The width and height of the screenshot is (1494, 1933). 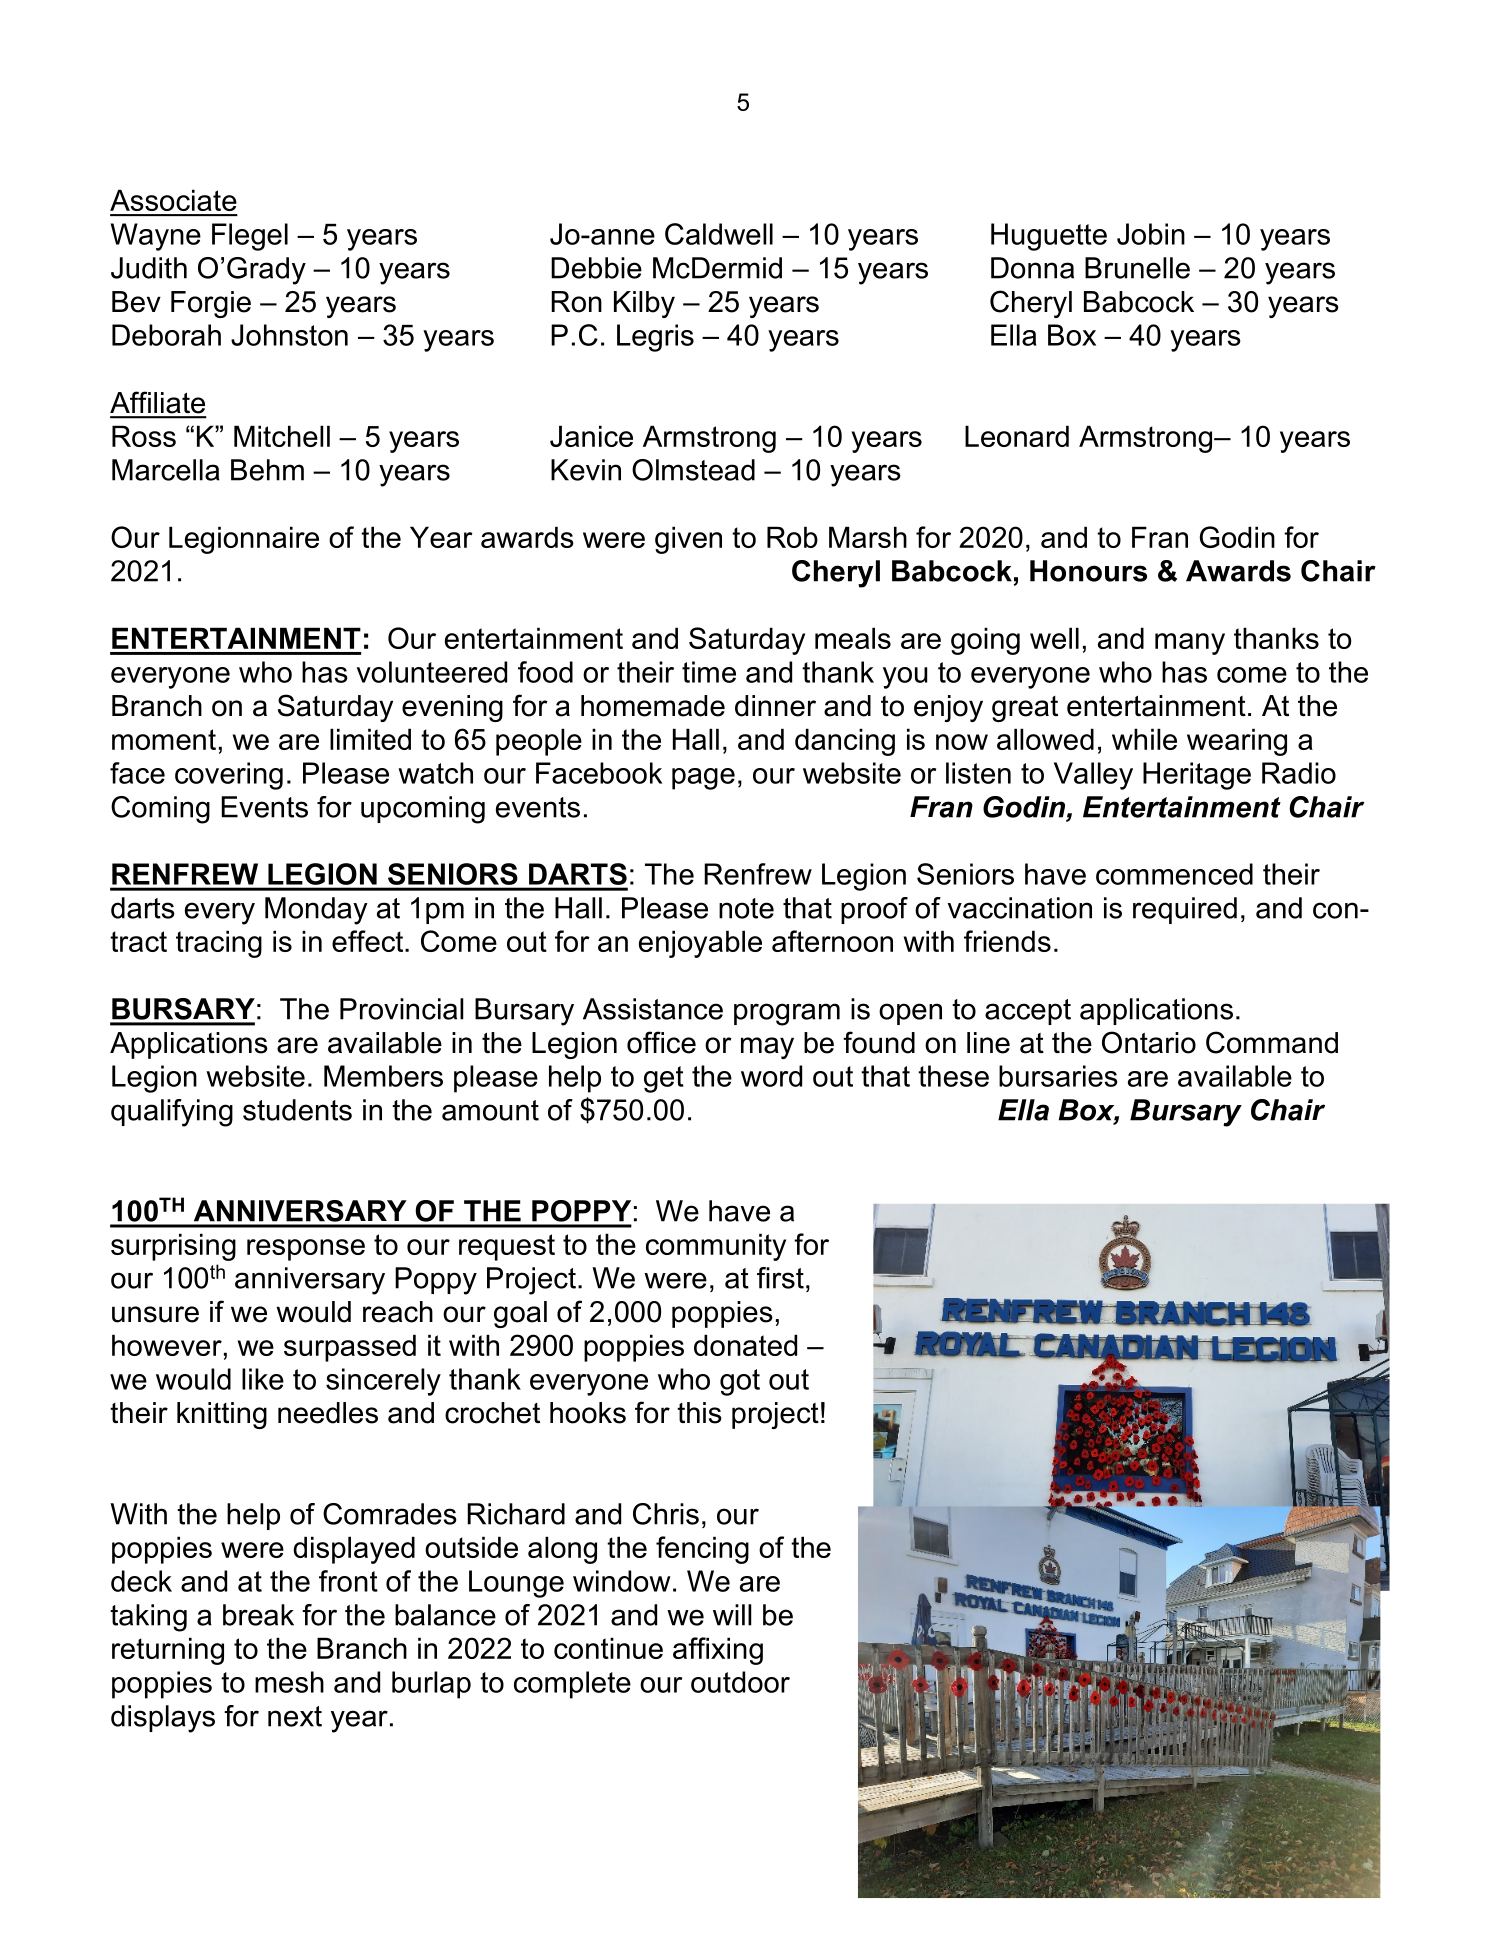 I want to click on Jobin, so click(x=1151, y=234).
